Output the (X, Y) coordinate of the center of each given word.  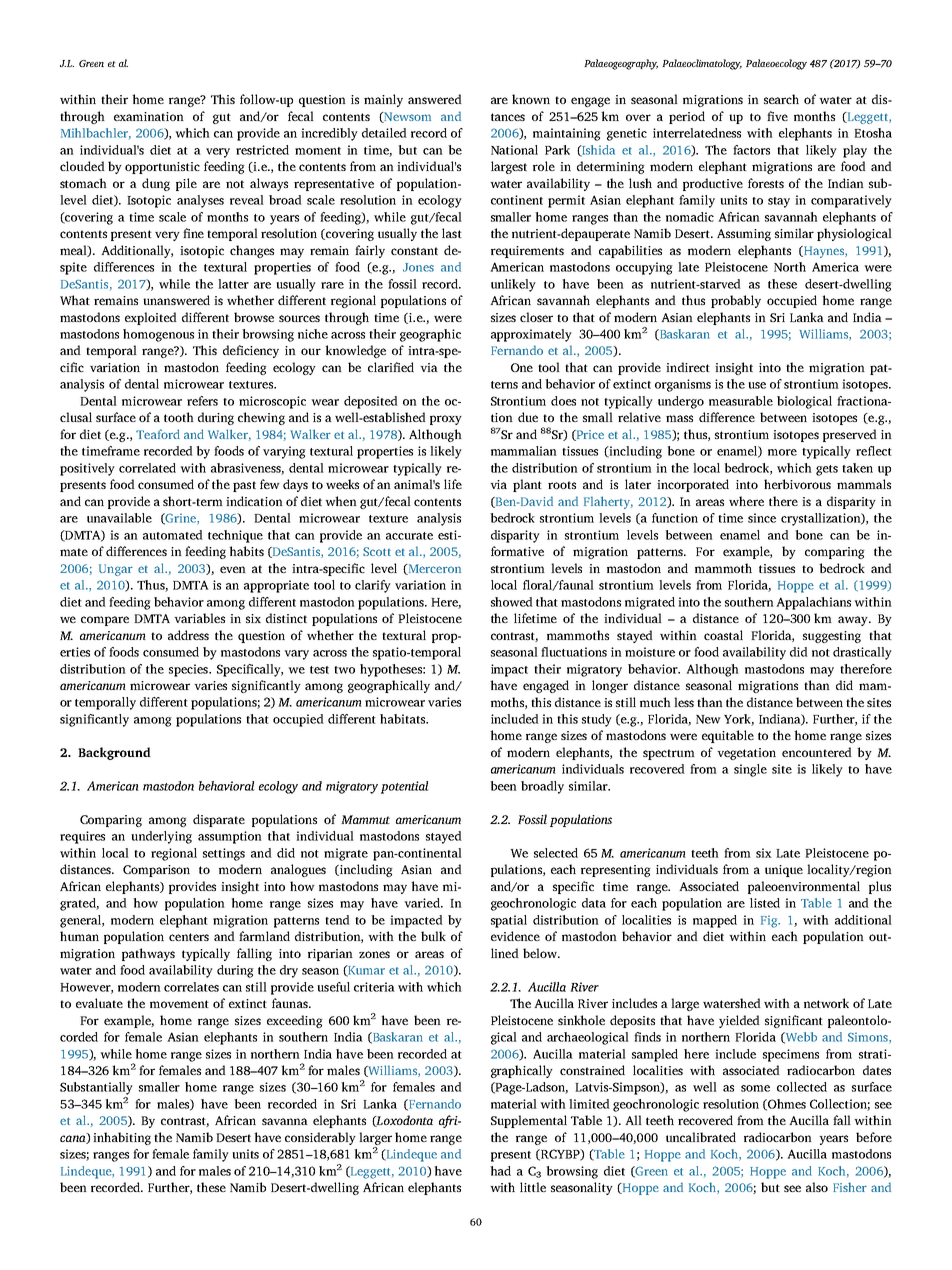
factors (751, 150)
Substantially (96, 1088)
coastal (723, 635)
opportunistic (162, 168)
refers (202, 401)
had (500, 1171)
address (188, 635)
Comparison (156, 871)
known (531, 99)
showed (512, 602)
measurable (741, 401)
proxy (446, 420)
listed (765, 903)
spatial (509, 921)
